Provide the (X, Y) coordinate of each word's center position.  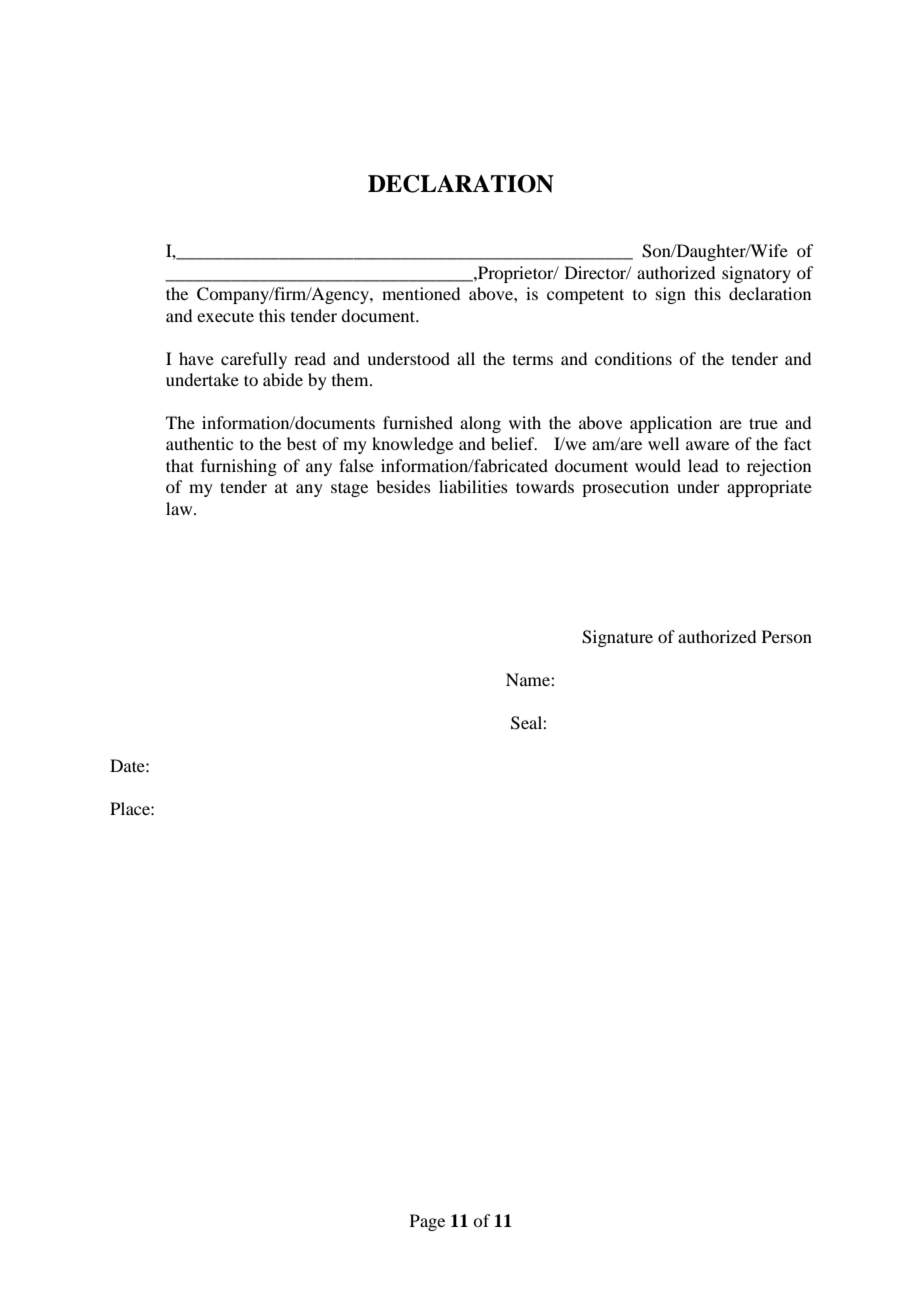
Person (787, 636)
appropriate (769, 488)
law (180, 508)
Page (427, 1222)
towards (545, 486)
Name (529, 679)
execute (225, 316)
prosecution (625, 488)
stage (349, 489)
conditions (633, 358)
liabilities (473, 486)
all (466, 358)
